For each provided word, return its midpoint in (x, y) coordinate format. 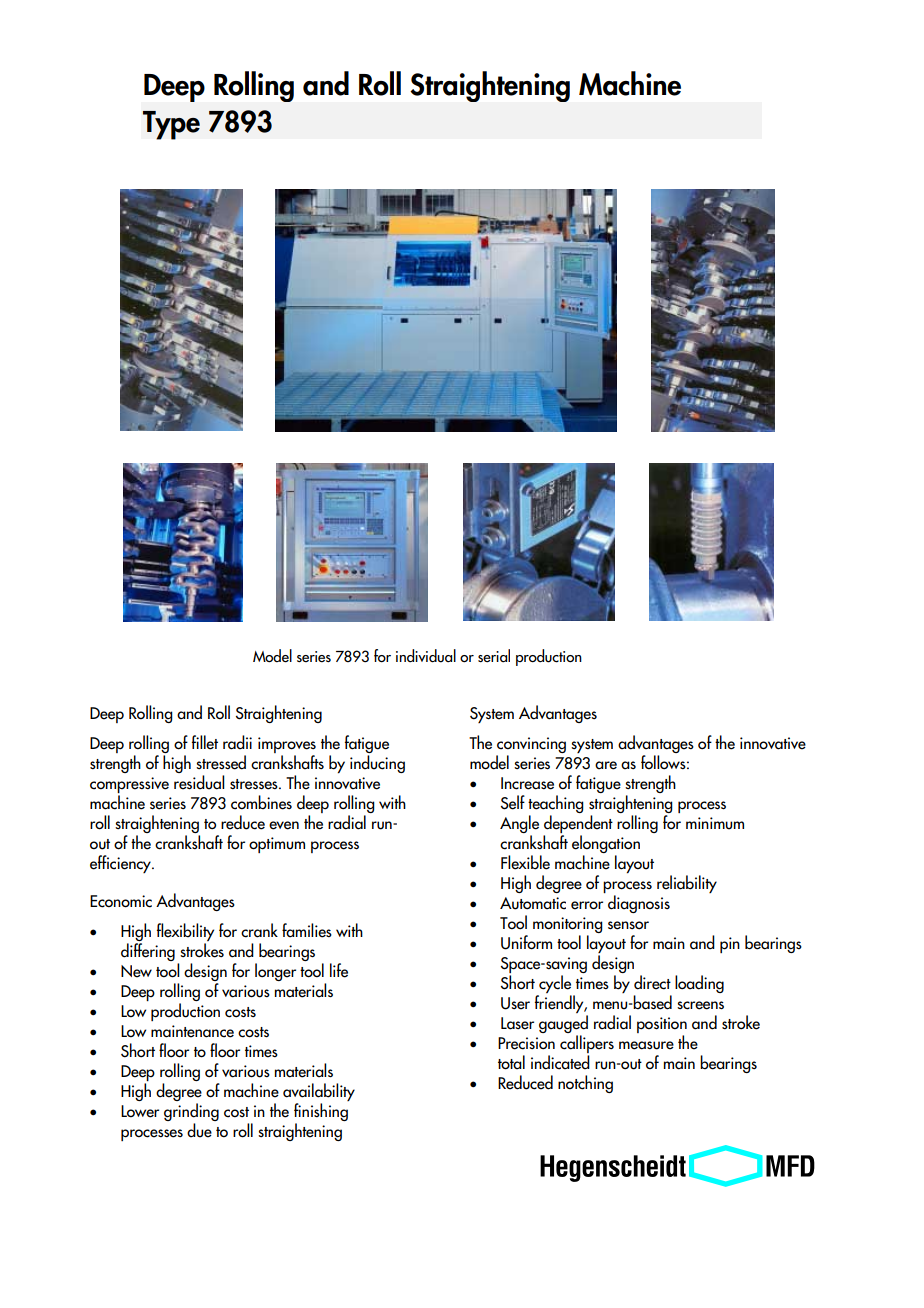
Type (171, 125)
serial (494, 656)
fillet (205, 742)
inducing (377, 764)
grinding (191, 1112)
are (606, 765)
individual (426, 656)
